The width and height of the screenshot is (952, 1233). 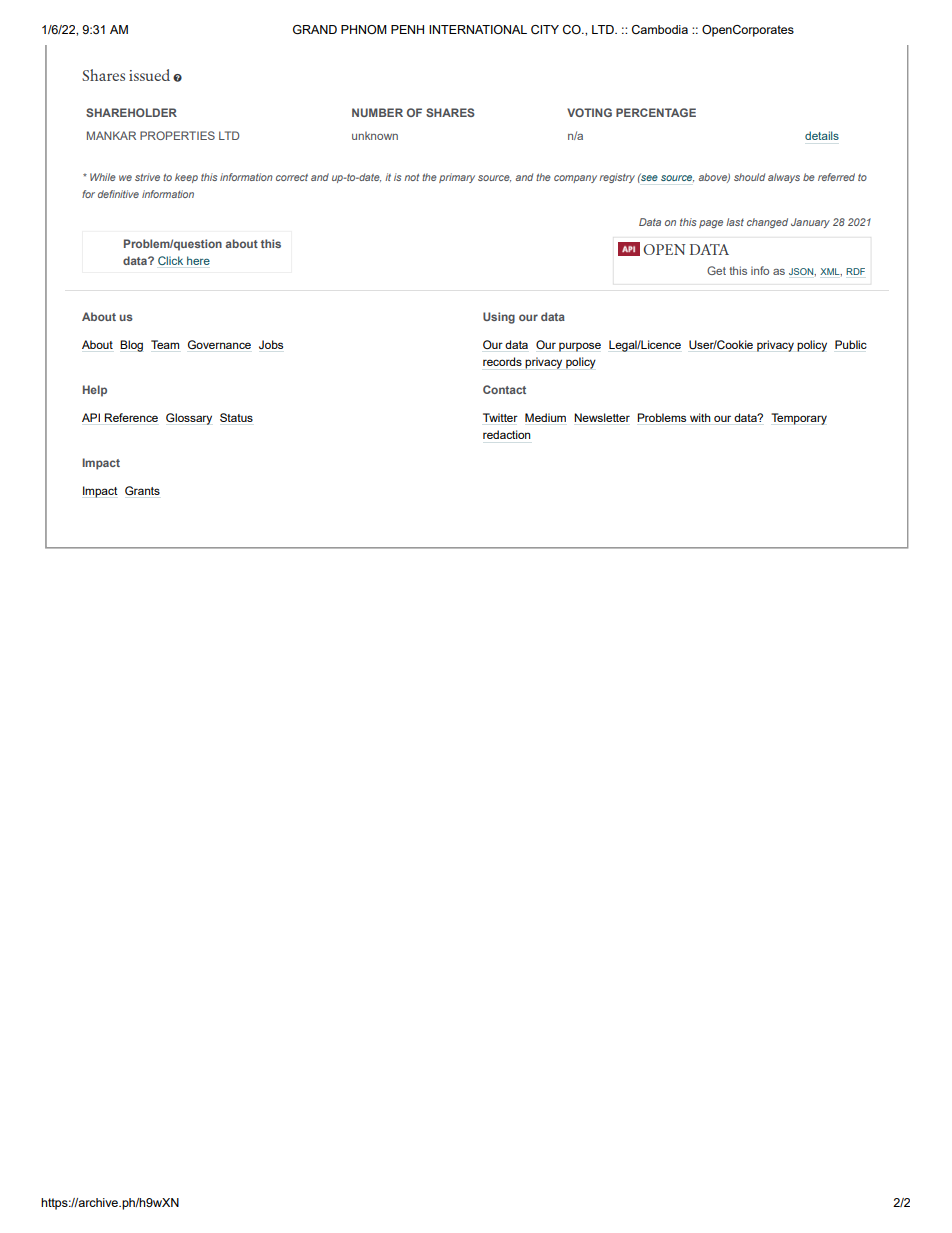 What do you see at coordinates (799, 419) in the screenshot?
I see `Temporary` at bounding box center [799, 419].
